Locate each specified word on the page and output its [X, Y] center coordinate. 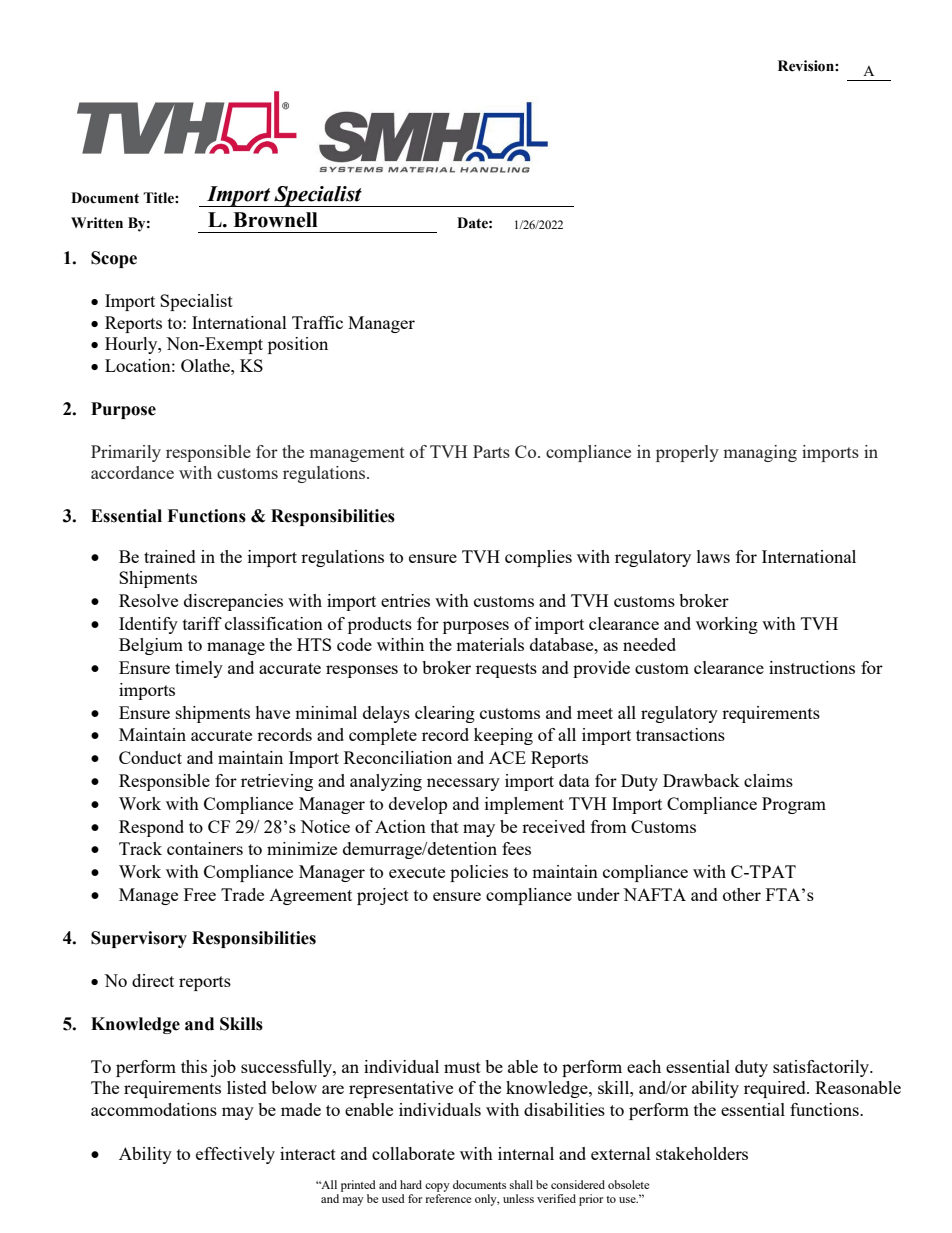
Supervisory [139, 939]
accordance [132, 472]
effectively [235, 1155]
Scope [114, 259]
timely [199, 669]
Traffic [317, 322]
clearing [445, 714]
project [383, 896]
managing [760, 453]
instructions [812, 667]
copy [437, 1187]
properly [687, 453]
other [742, 894]
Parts [491, 451]
